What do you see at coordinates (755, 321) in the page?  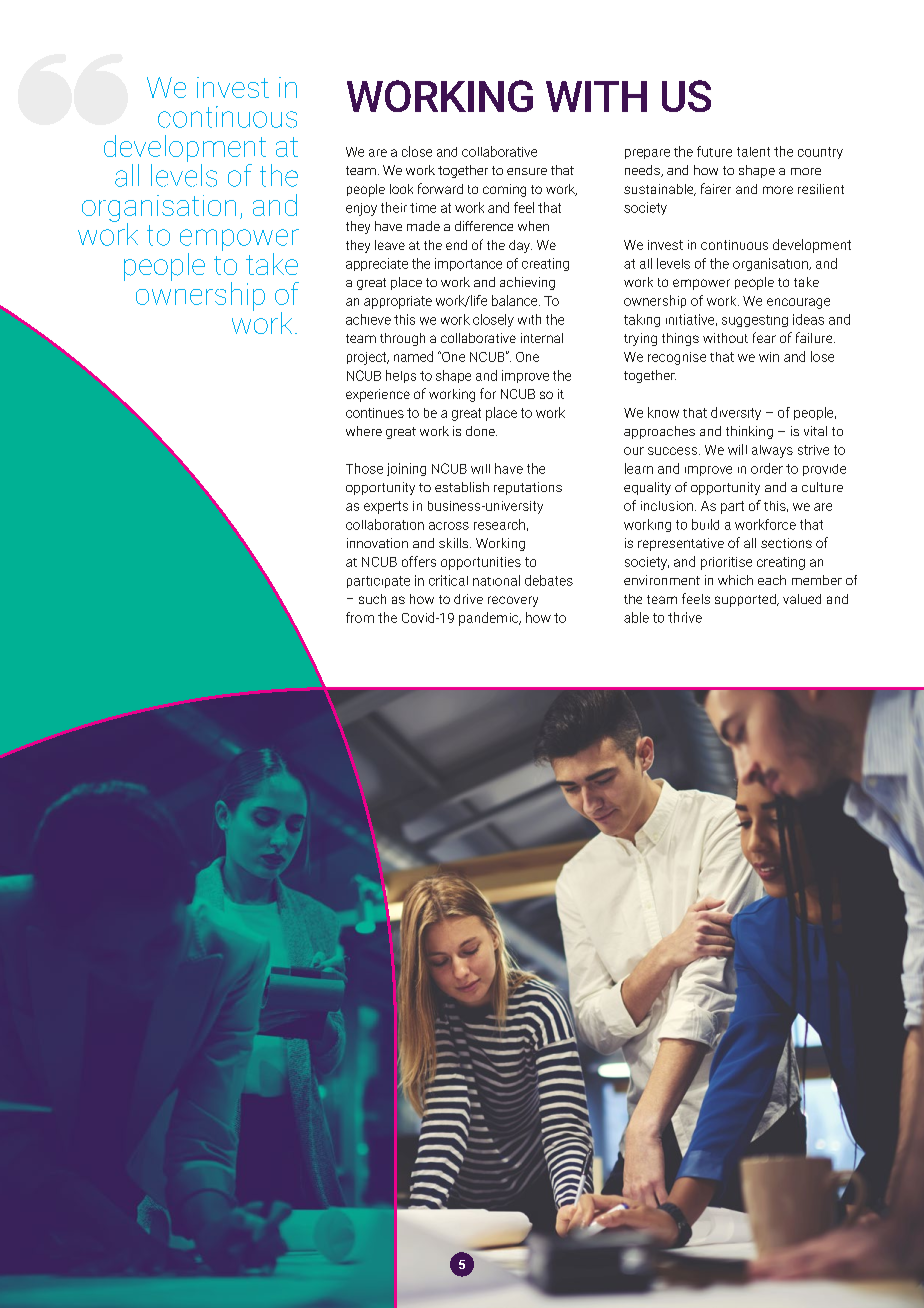 I see `suggesting` at bounding box center [755, 321].
